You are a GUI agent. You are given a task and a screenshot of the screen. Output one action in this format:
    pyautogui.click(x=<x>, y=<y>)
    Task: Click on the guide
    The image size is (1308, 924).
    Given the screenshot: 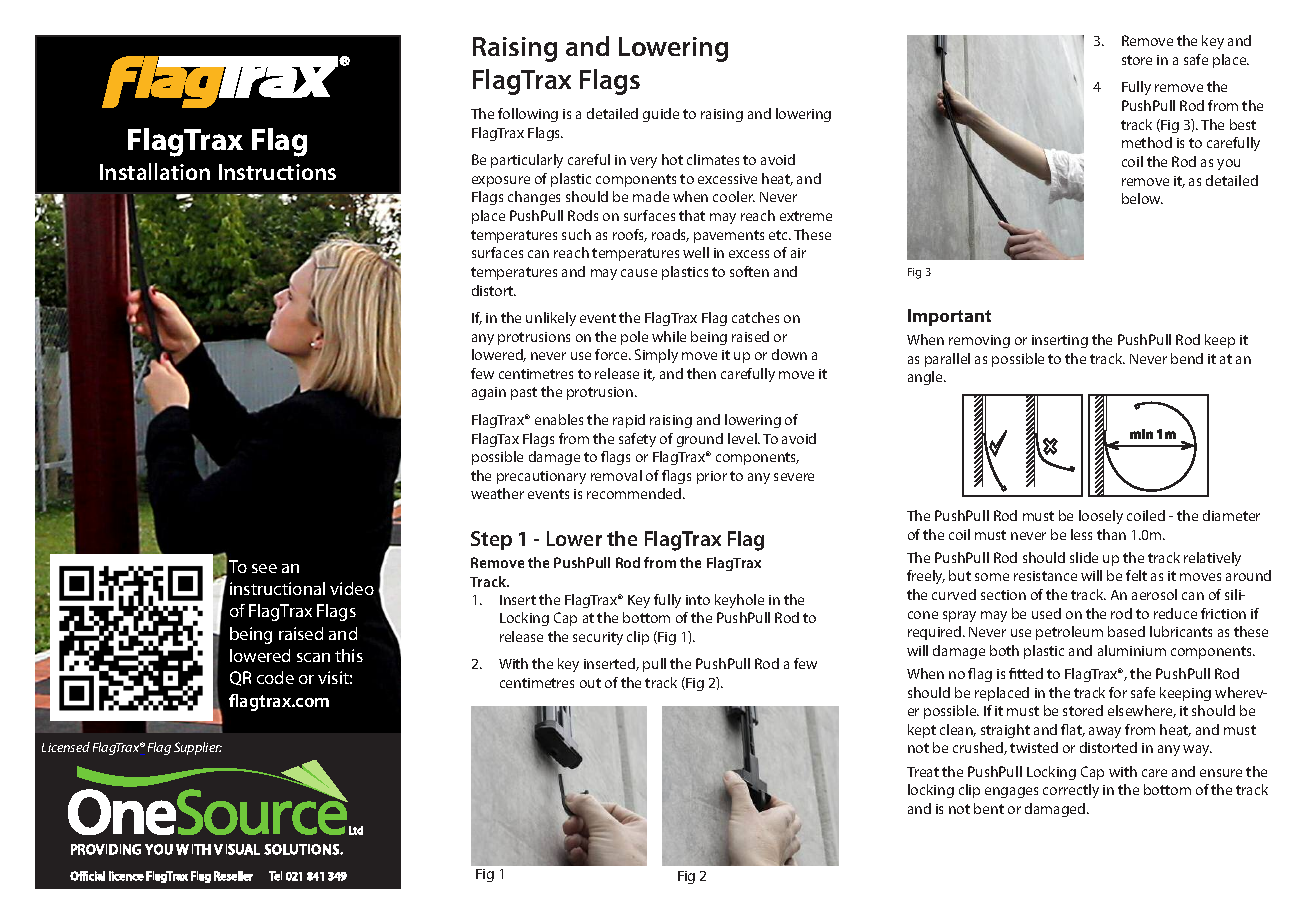 What is the action you would take?
    pyautogui.click(x=661, y=115)
